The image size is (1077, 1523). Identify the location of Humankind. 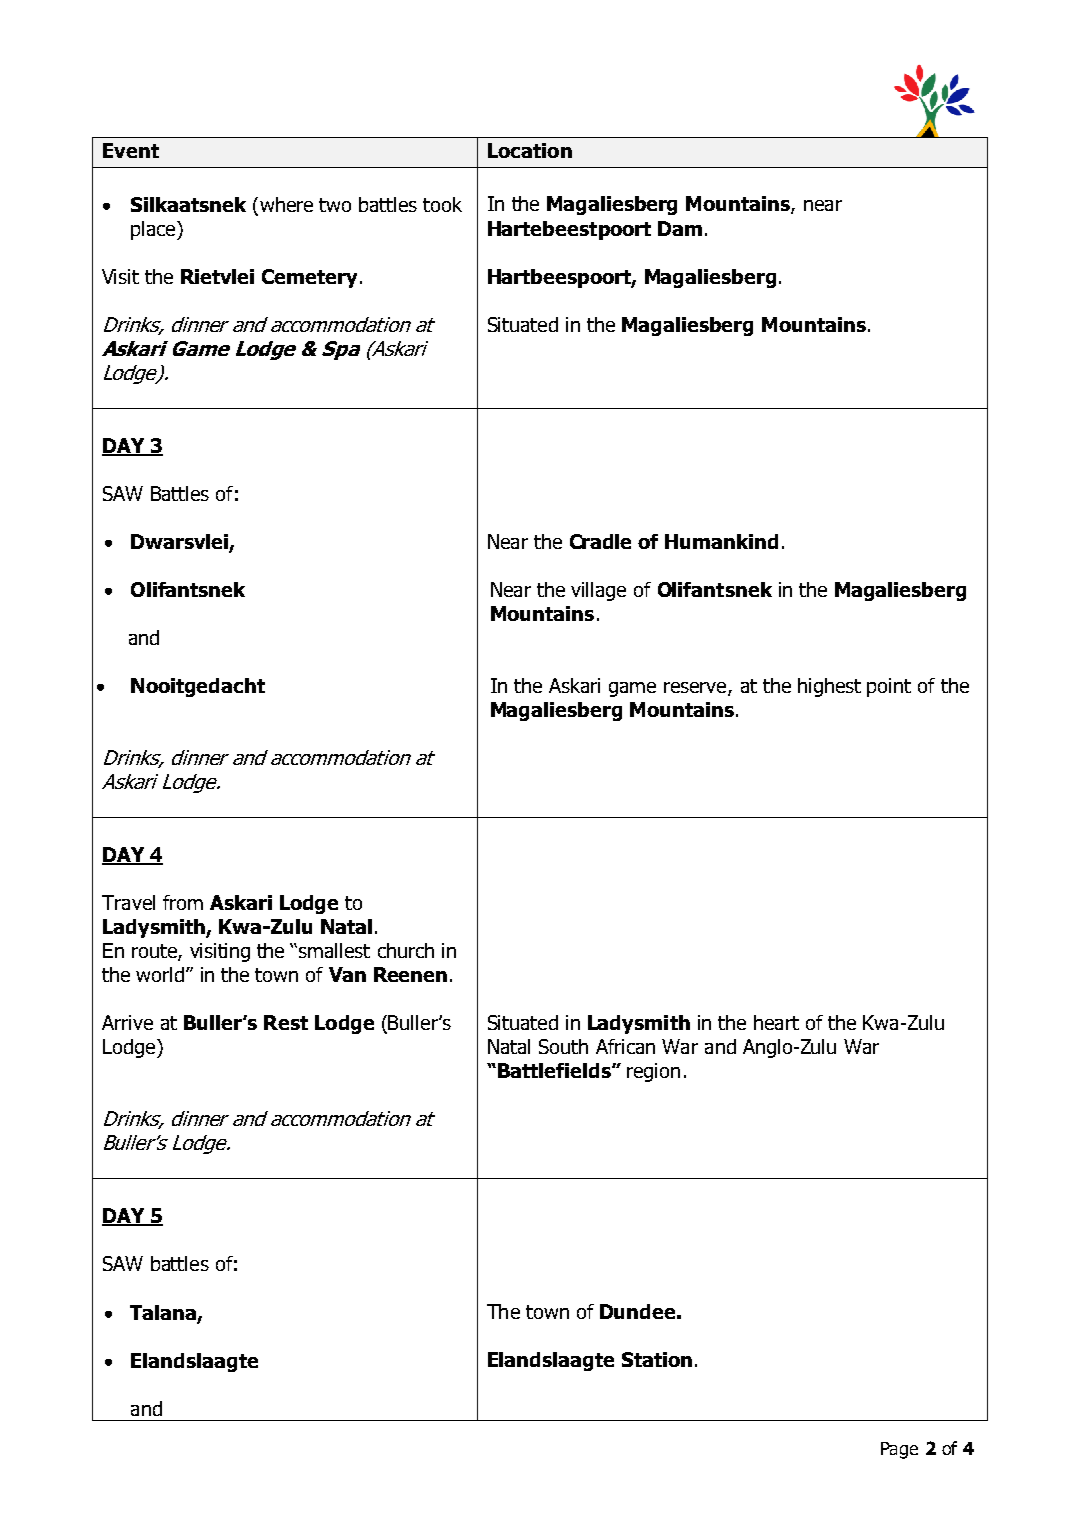
(721, 541).
